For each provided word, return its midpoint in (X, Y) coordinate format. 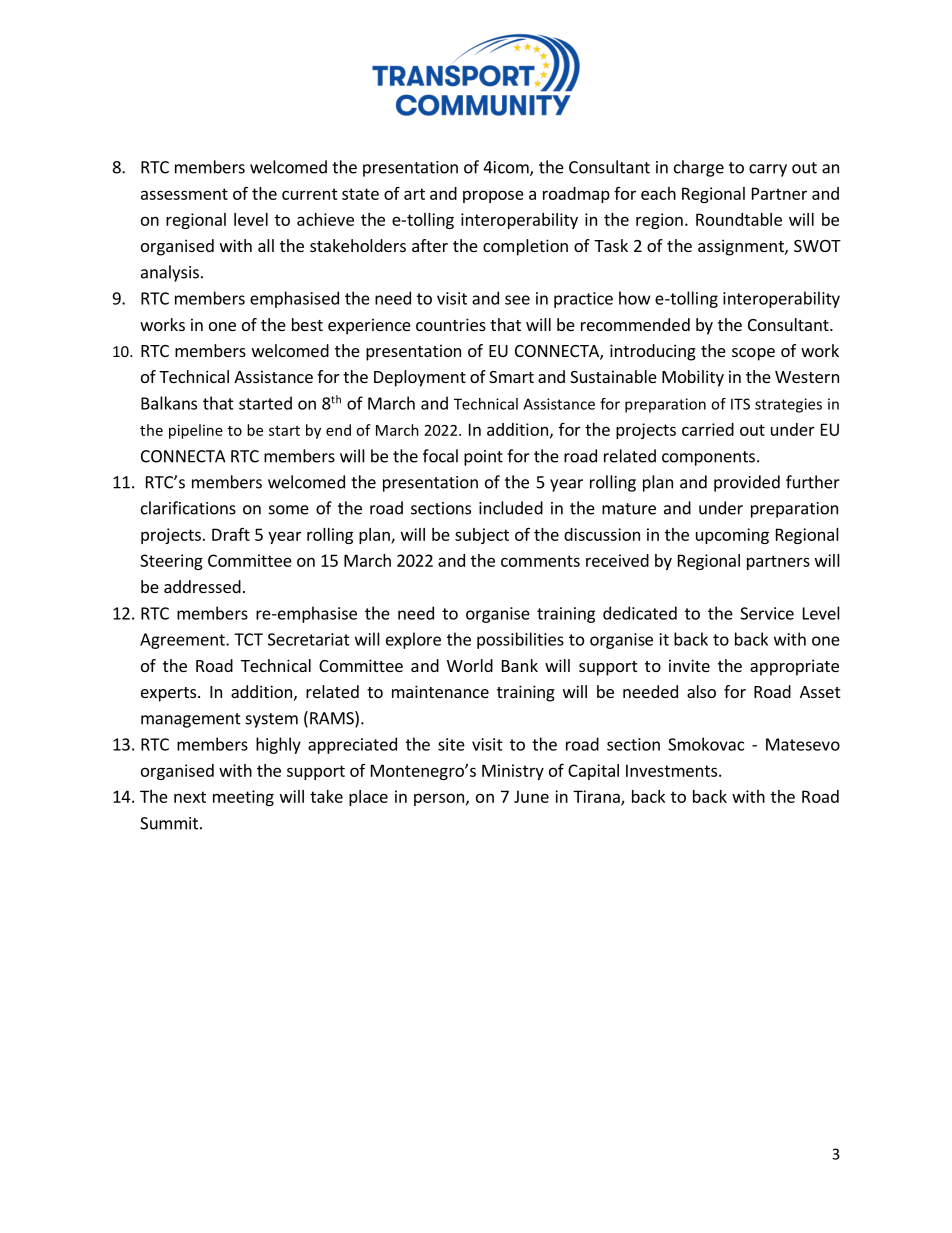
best (307, 324)
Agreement (183, 641)
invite (689, 665)
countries (451, 324)
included (511, 508)
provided (747, 483)
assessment (184, 194)
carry (768, 170)
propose (493, 196)
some (289, 510)
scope (753, 354)
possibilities (520, 640)
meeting (243, 798)
